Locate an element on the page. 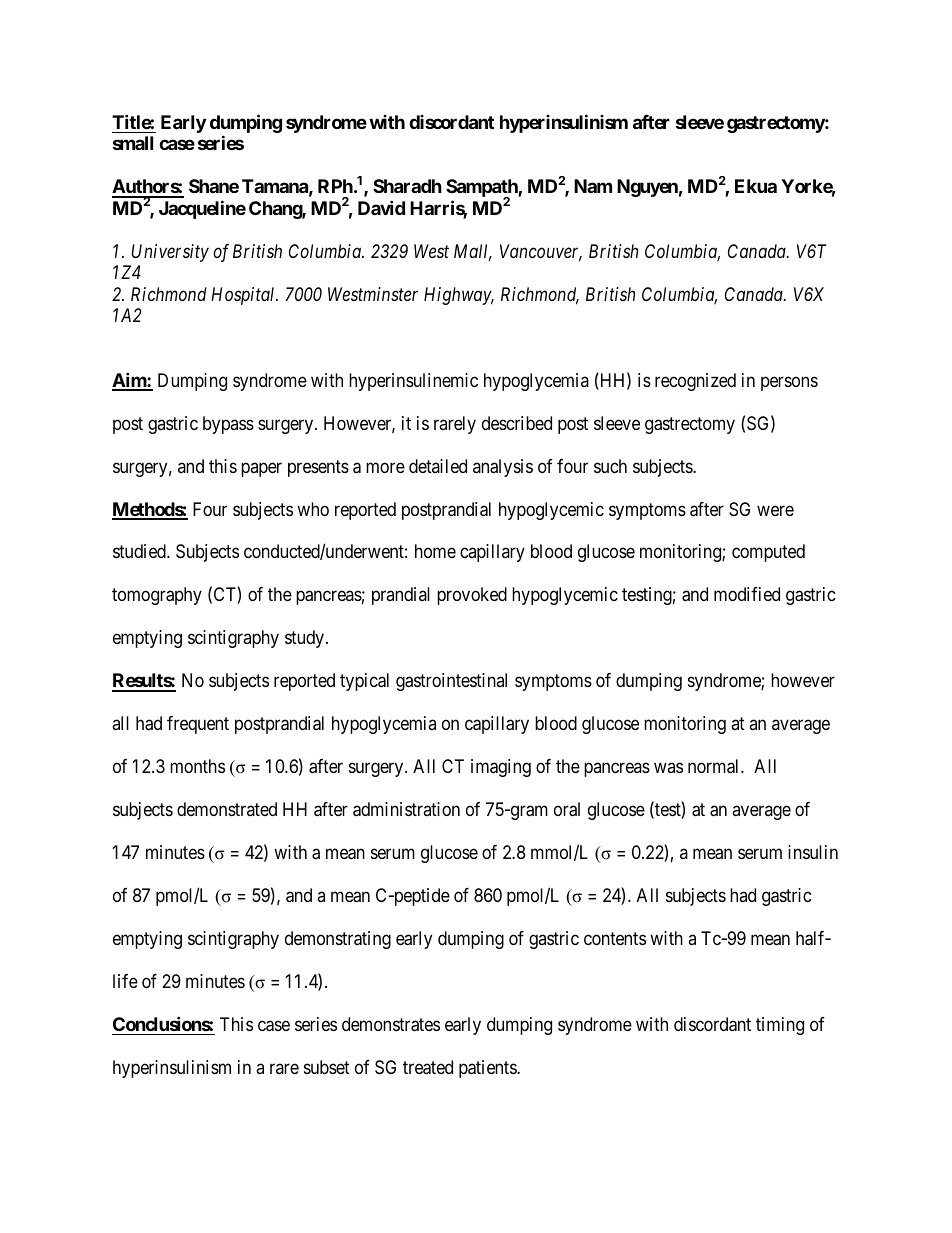  provoked is located at coordinates (472, 596).
